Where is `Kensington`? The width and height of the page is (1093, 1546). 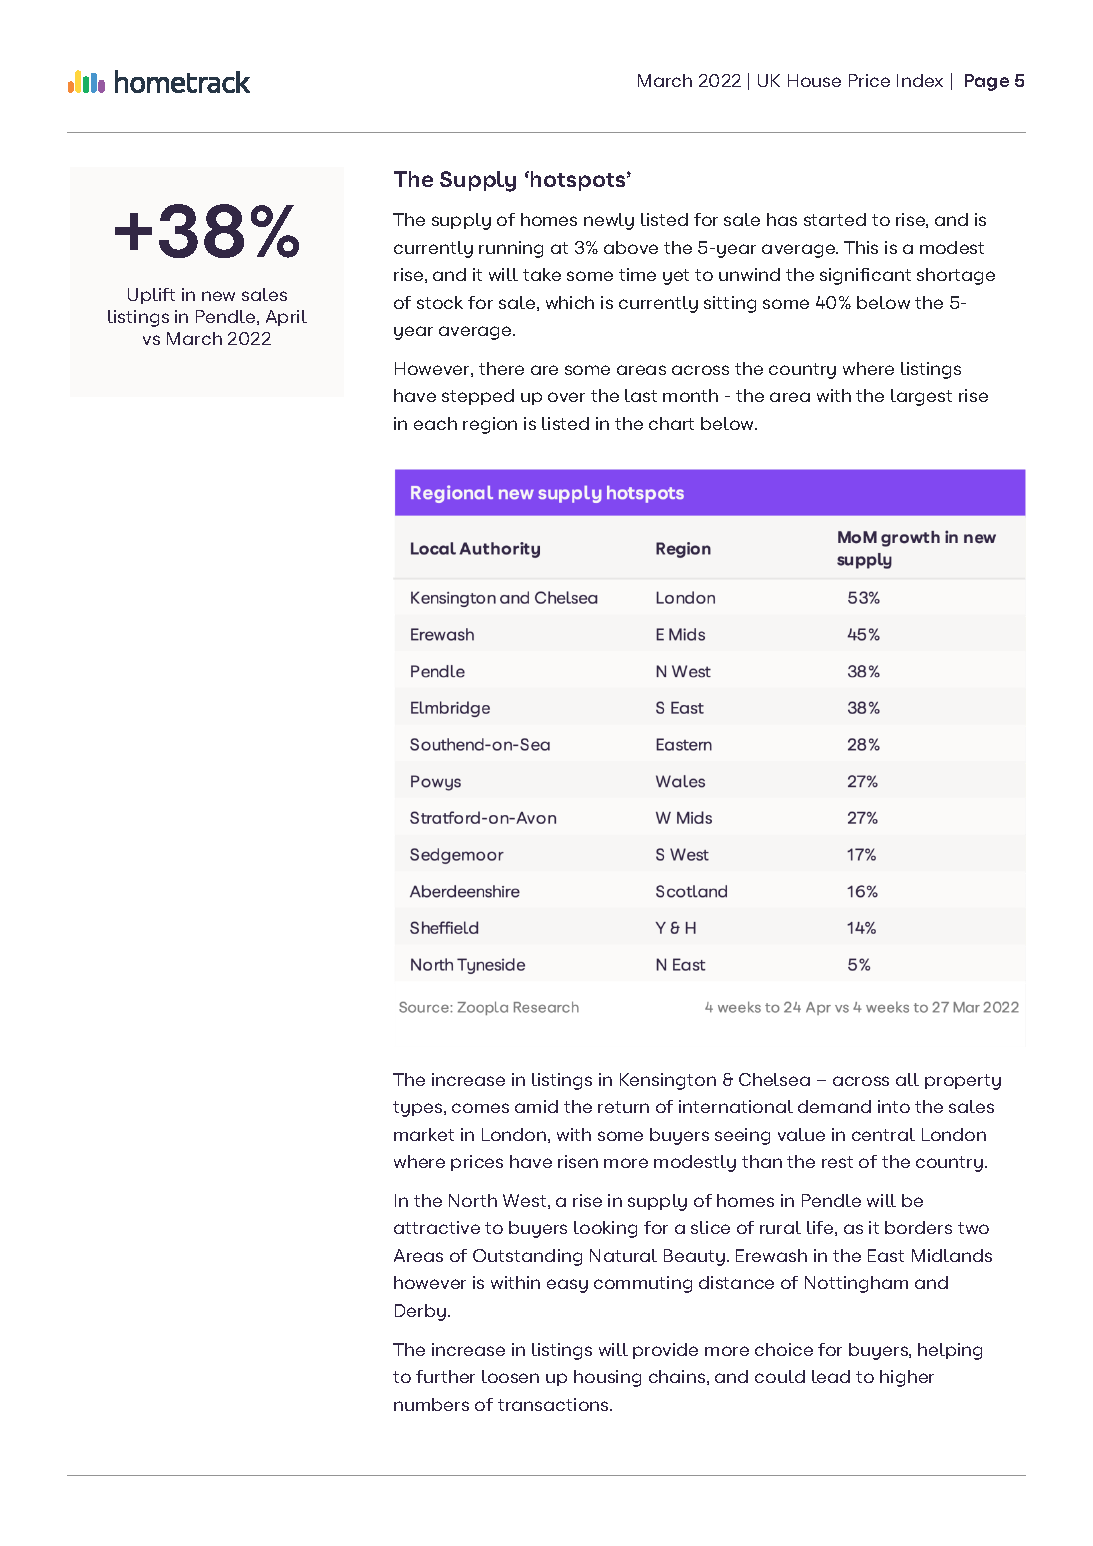 Kensington is located at coordinates (668, 1081).
